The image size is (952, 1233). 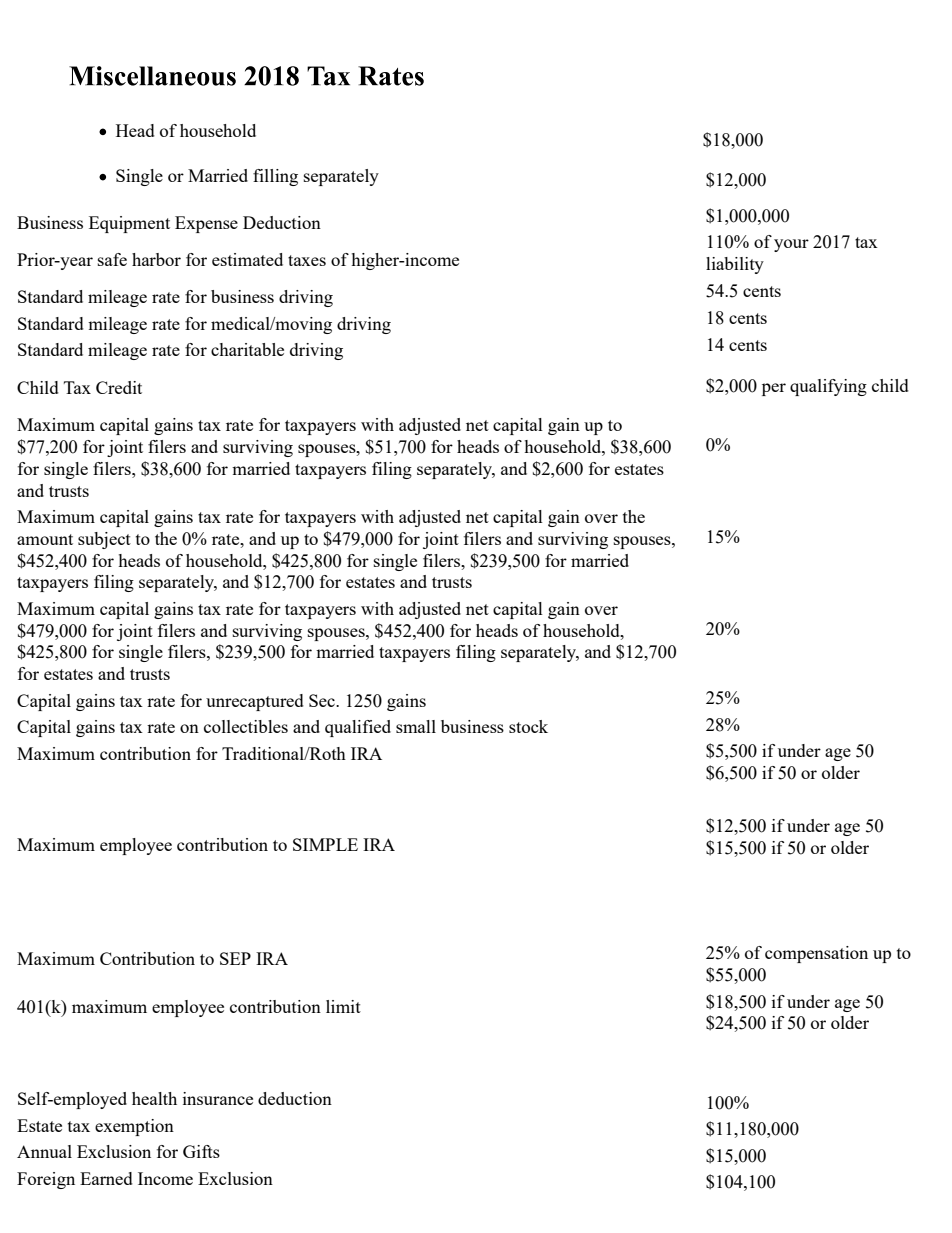 I want to click on exemption, so click(x=134, y=1127).
